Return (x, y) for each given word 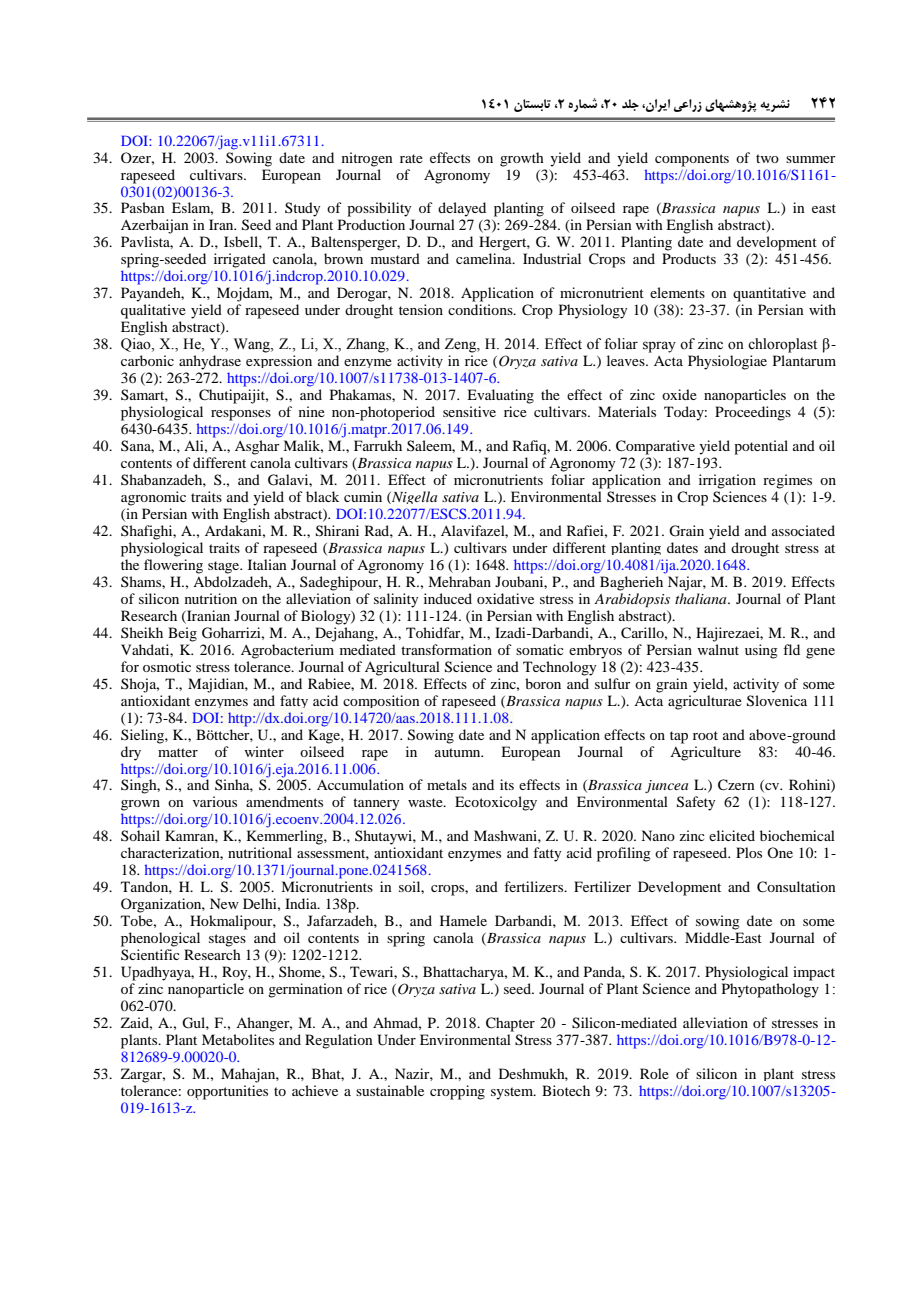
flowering (173, 566)
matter (178, 752)
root (705, 735)
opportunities (227, 1092)
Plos (749, 852)
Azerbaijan (155, 226)
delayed (462, 209)
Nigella (413, 497)
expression (279, 361)
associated (803, 530)
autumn (459, 752)
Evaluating (500, 396)
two (767, 158)
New (224, 903)
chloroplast (782, 345)
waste (426, 802)
